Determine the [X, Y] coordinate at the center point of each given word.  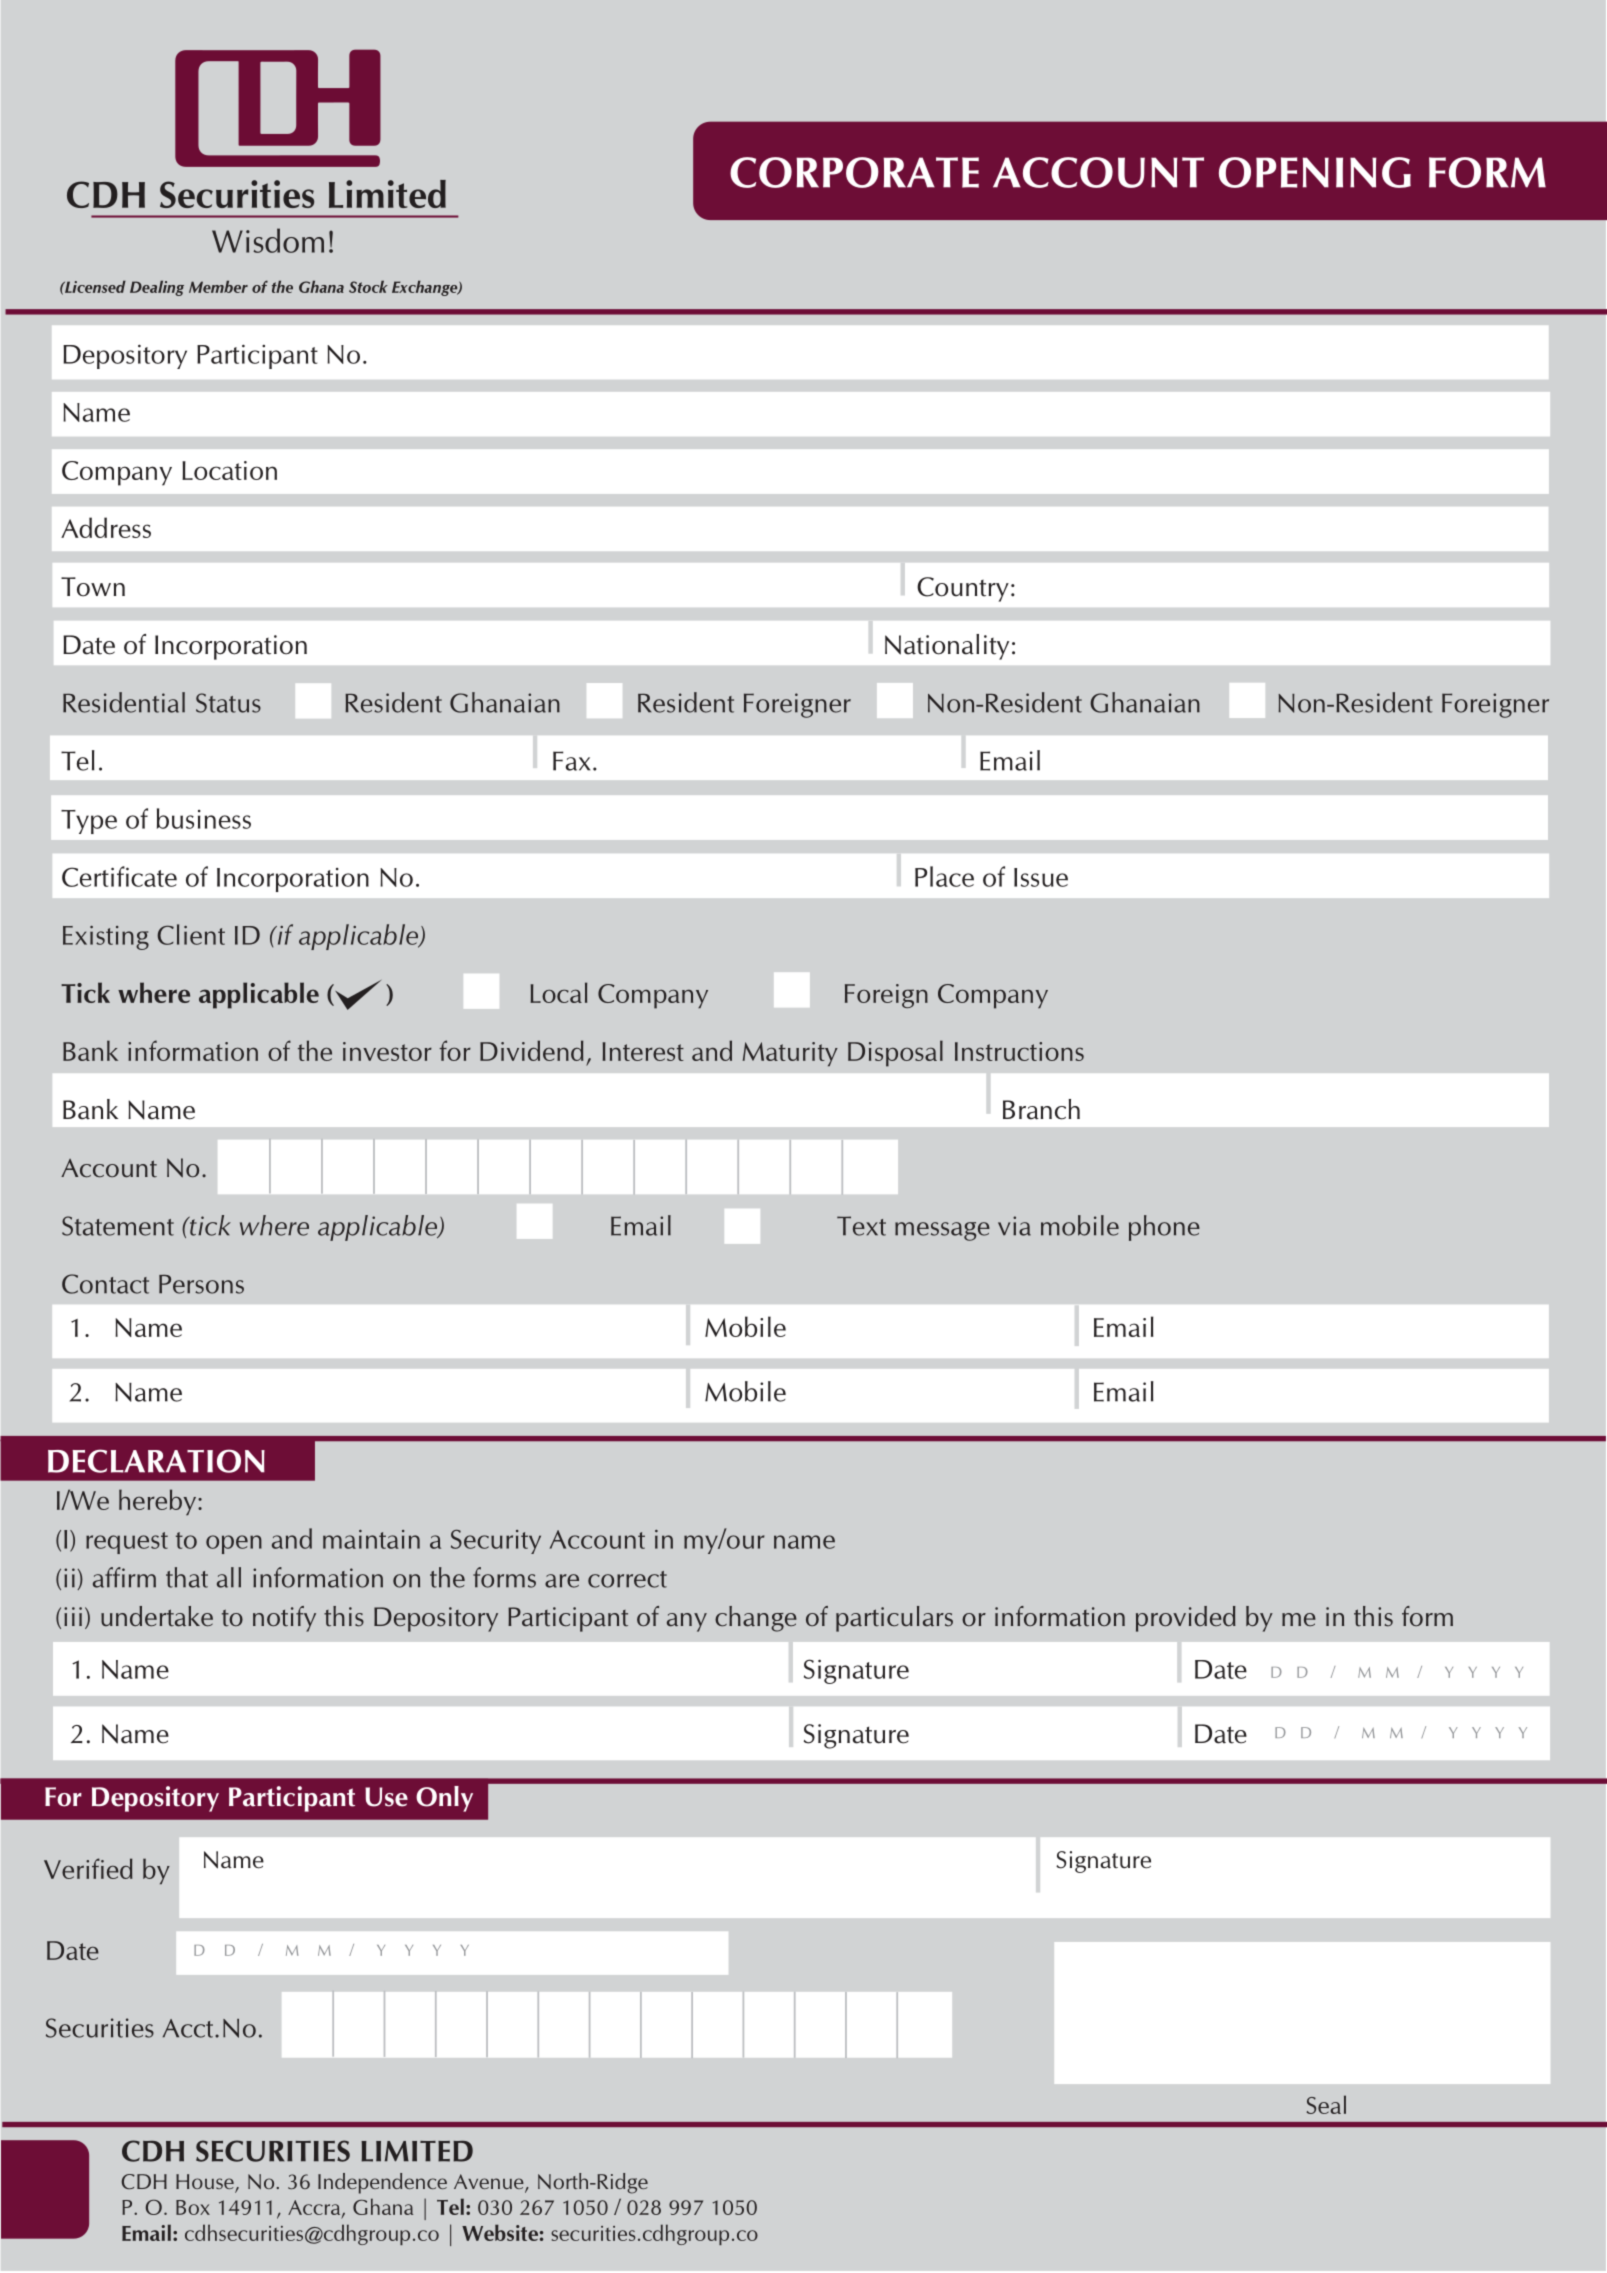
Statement [118, 1226]
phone [1164, 1228]
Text [861, 1226]
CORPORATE [854, 172]
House [206, 2183]
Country [963, 589]
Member [218, 286]
